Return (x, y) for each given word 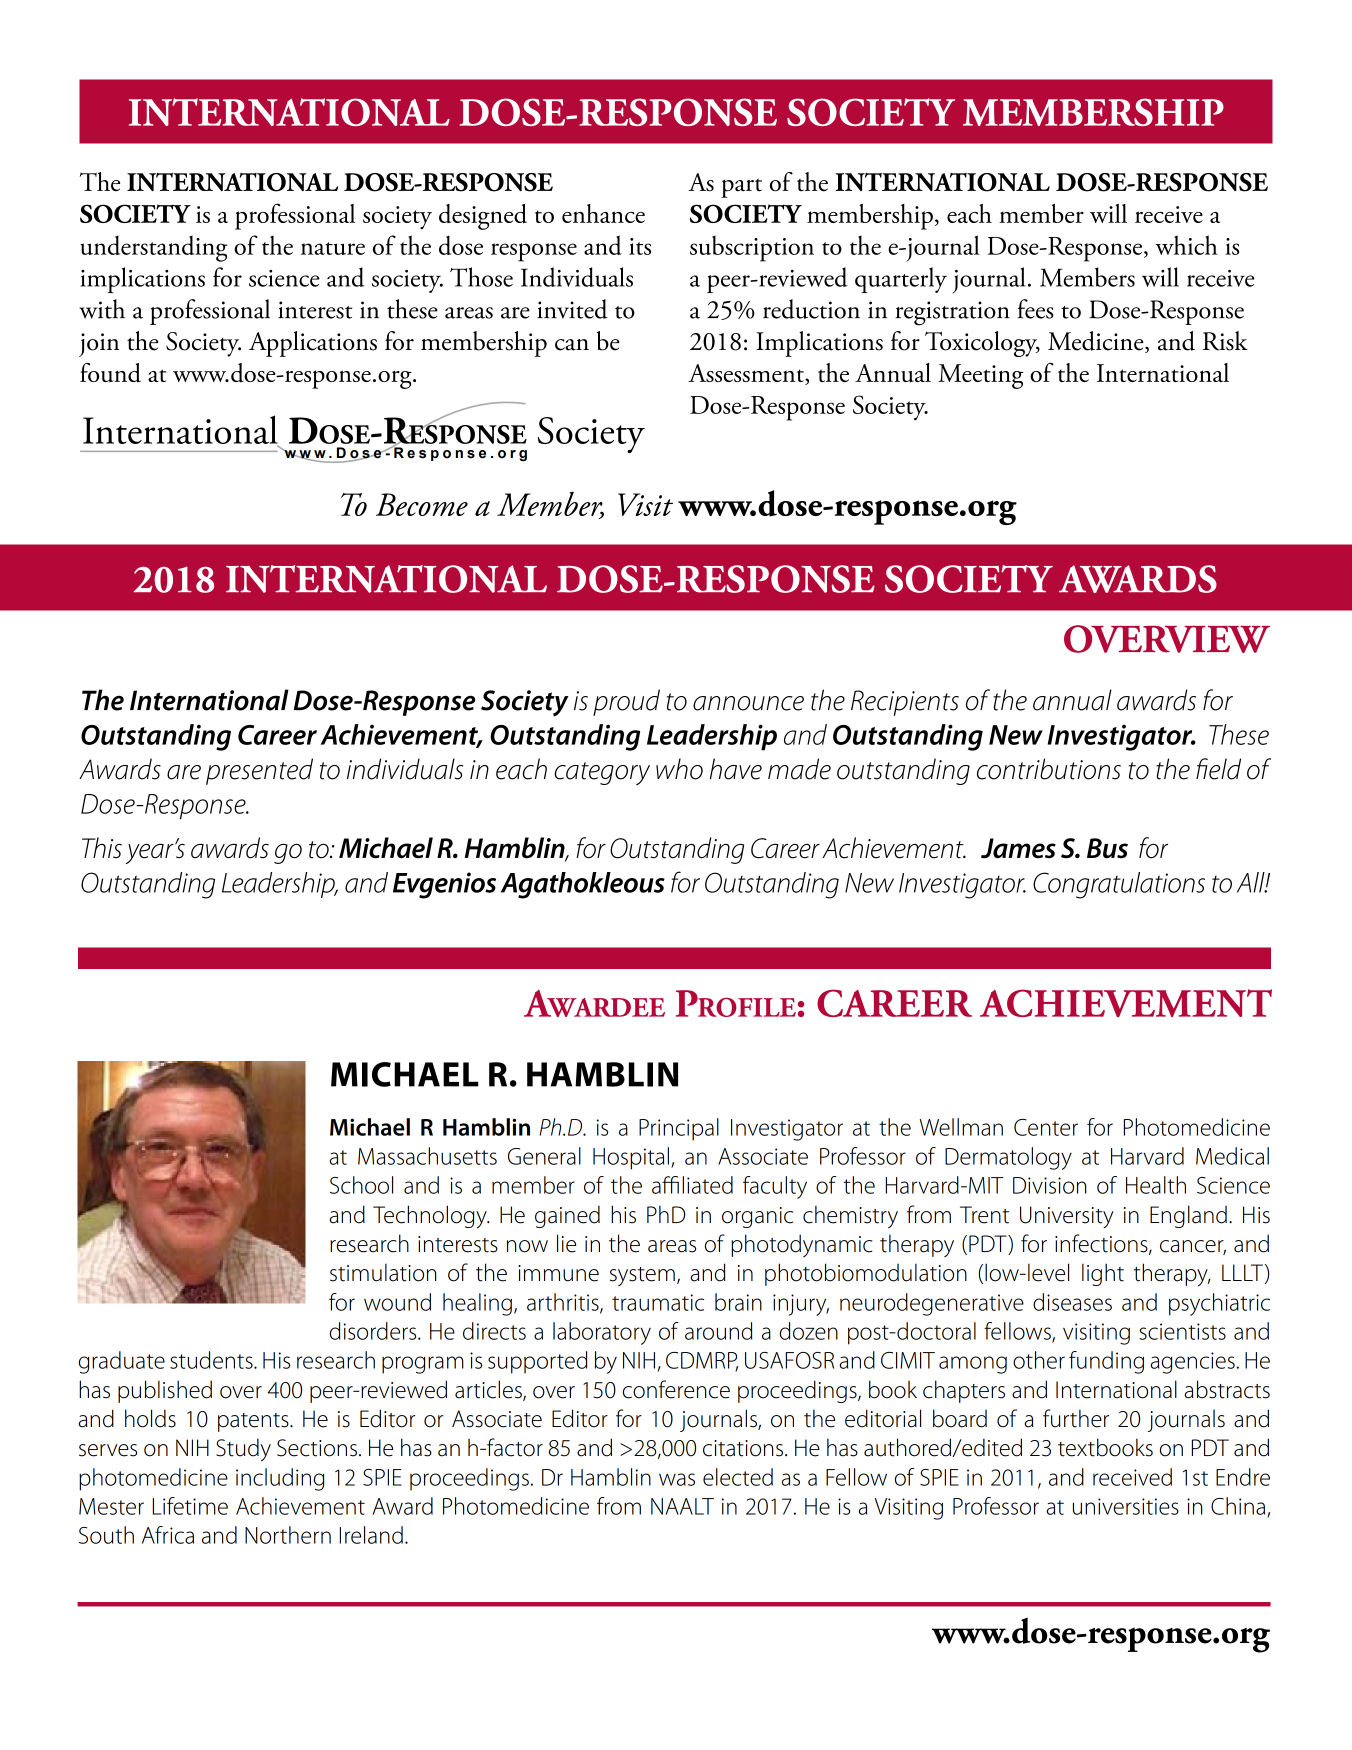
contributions (1049, 769)
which (1186, 245)
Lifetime (190, 1506)
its (640, 246)
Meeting (981, 376)
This (102, 848)
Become (422, 504)
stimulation (383, 1272)
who (679, 769)
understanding (154, 248)
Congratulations (1119, 885)
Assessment (747, 374)
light (1103, 1274)
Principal (679, 1129)
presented (259, 771)
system (642, 1276)
